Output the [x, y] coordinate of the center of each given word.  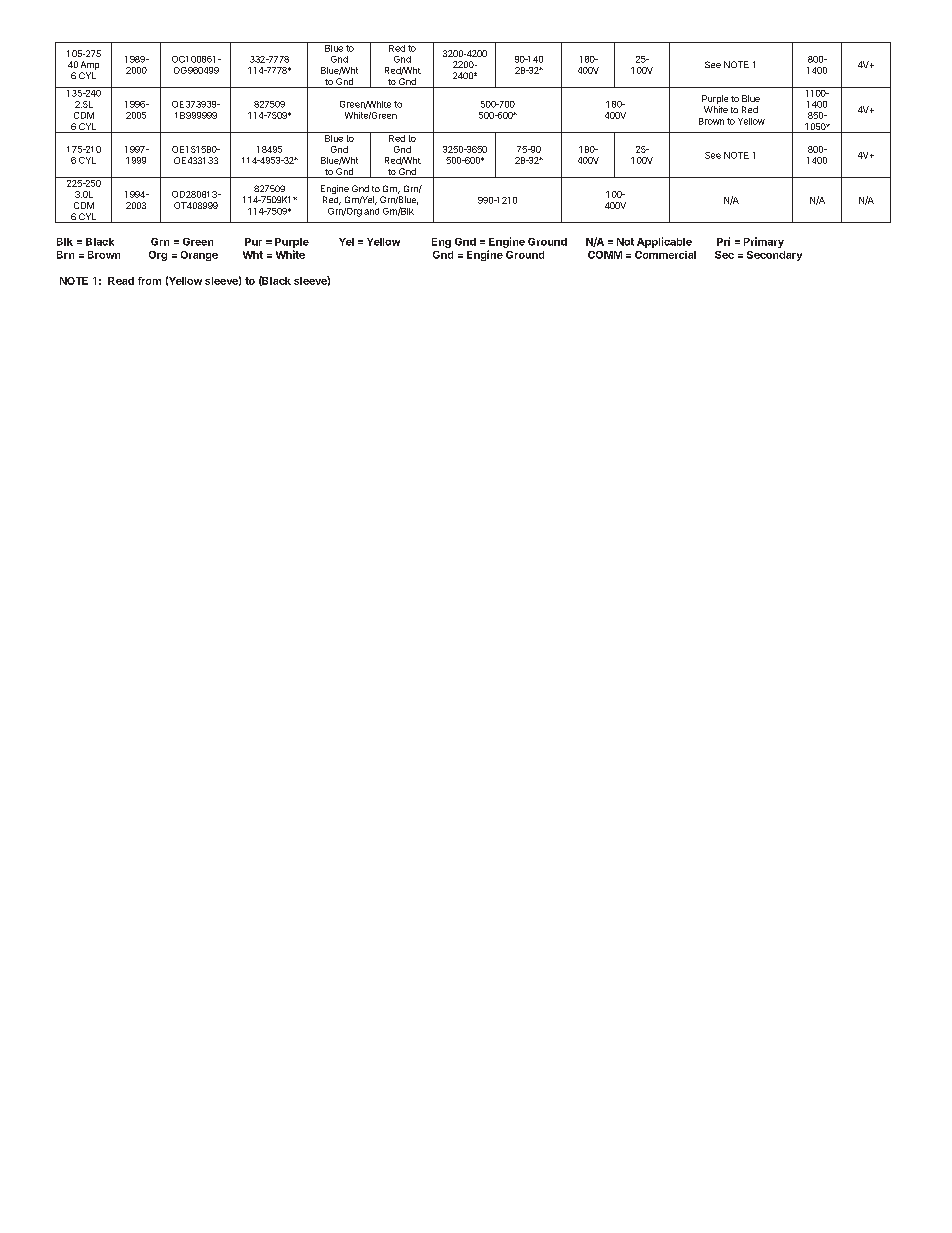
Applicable [664, 242]
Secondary [774, 256]
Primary [764, 242]
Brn [65, 255]
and [371, 211]
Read [121, 281]
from [149, 281]
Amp [90, 65]
